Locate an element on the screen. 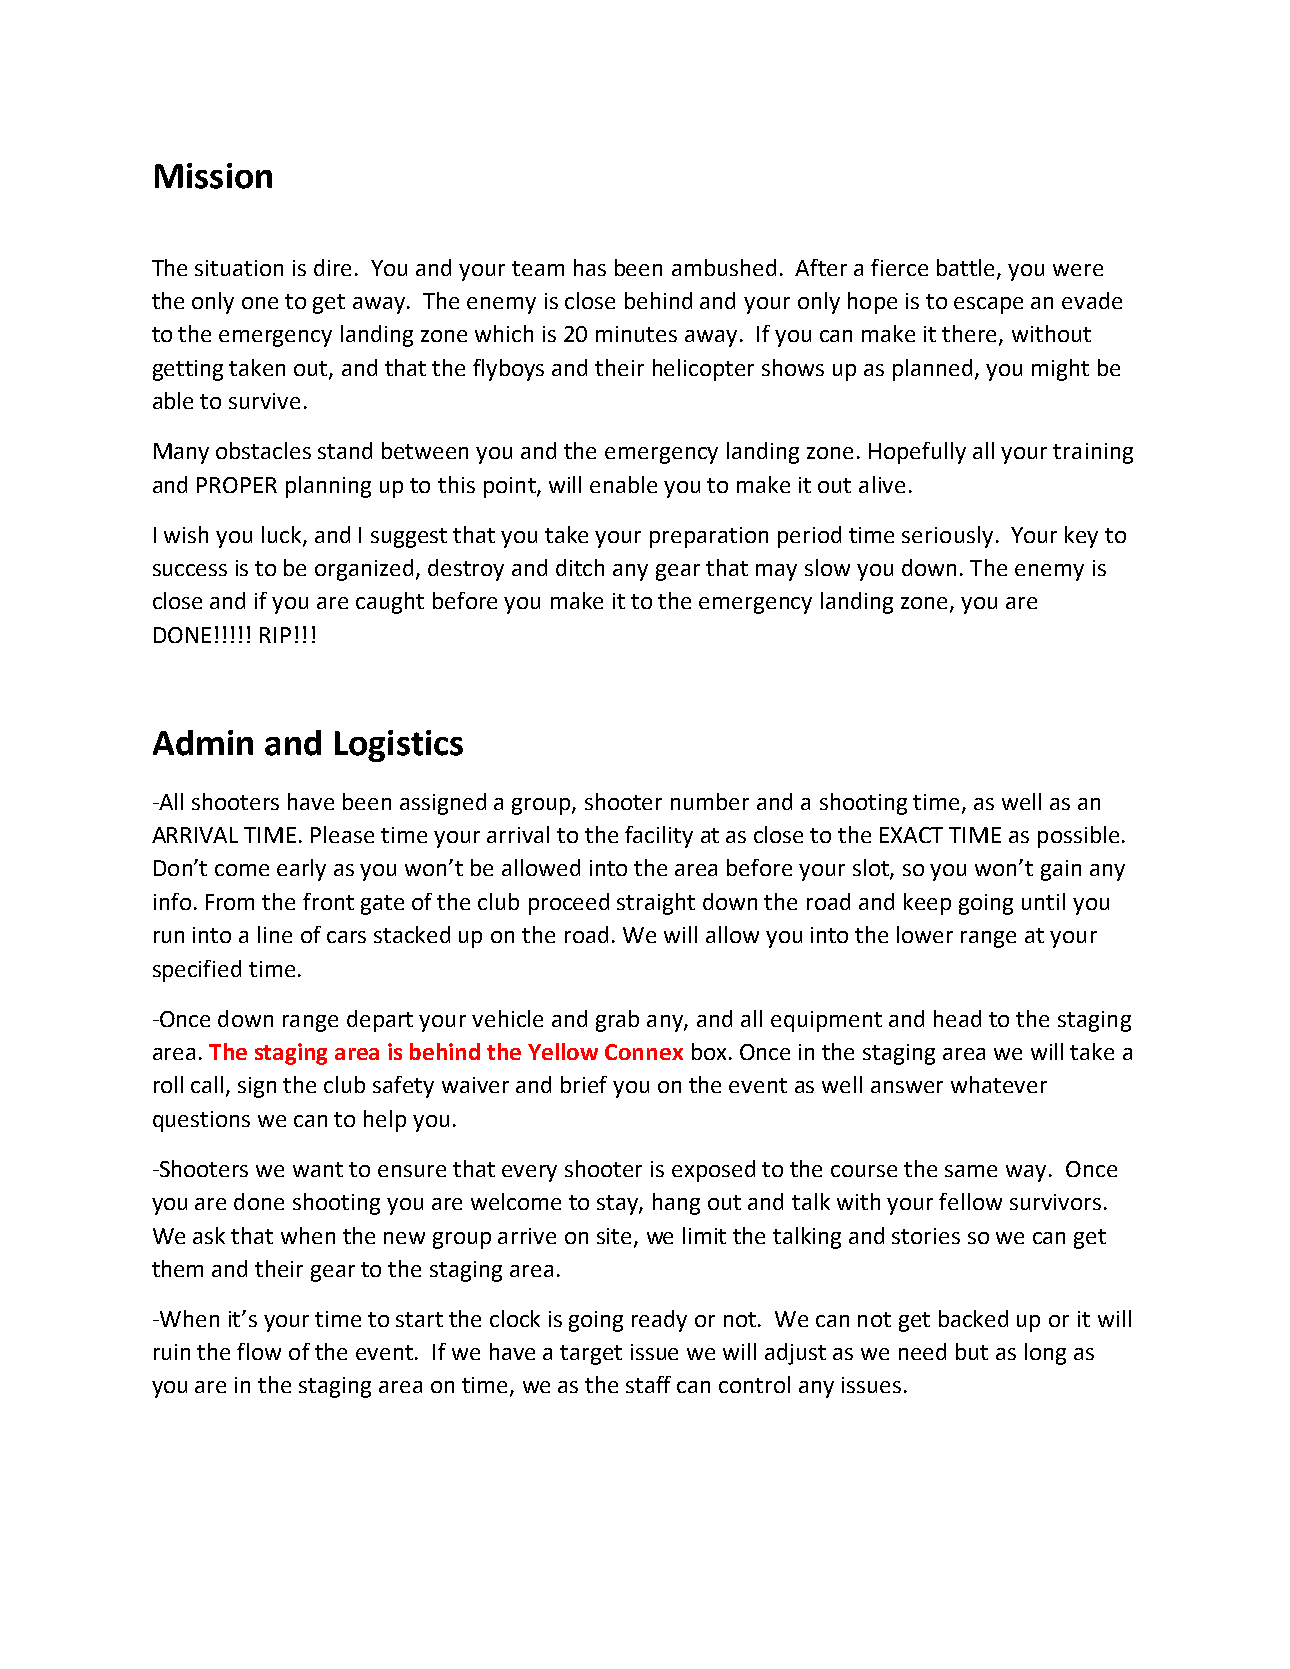 This screenshot has width=1290, height=1669. target is located at coordinates (591, 1355).
